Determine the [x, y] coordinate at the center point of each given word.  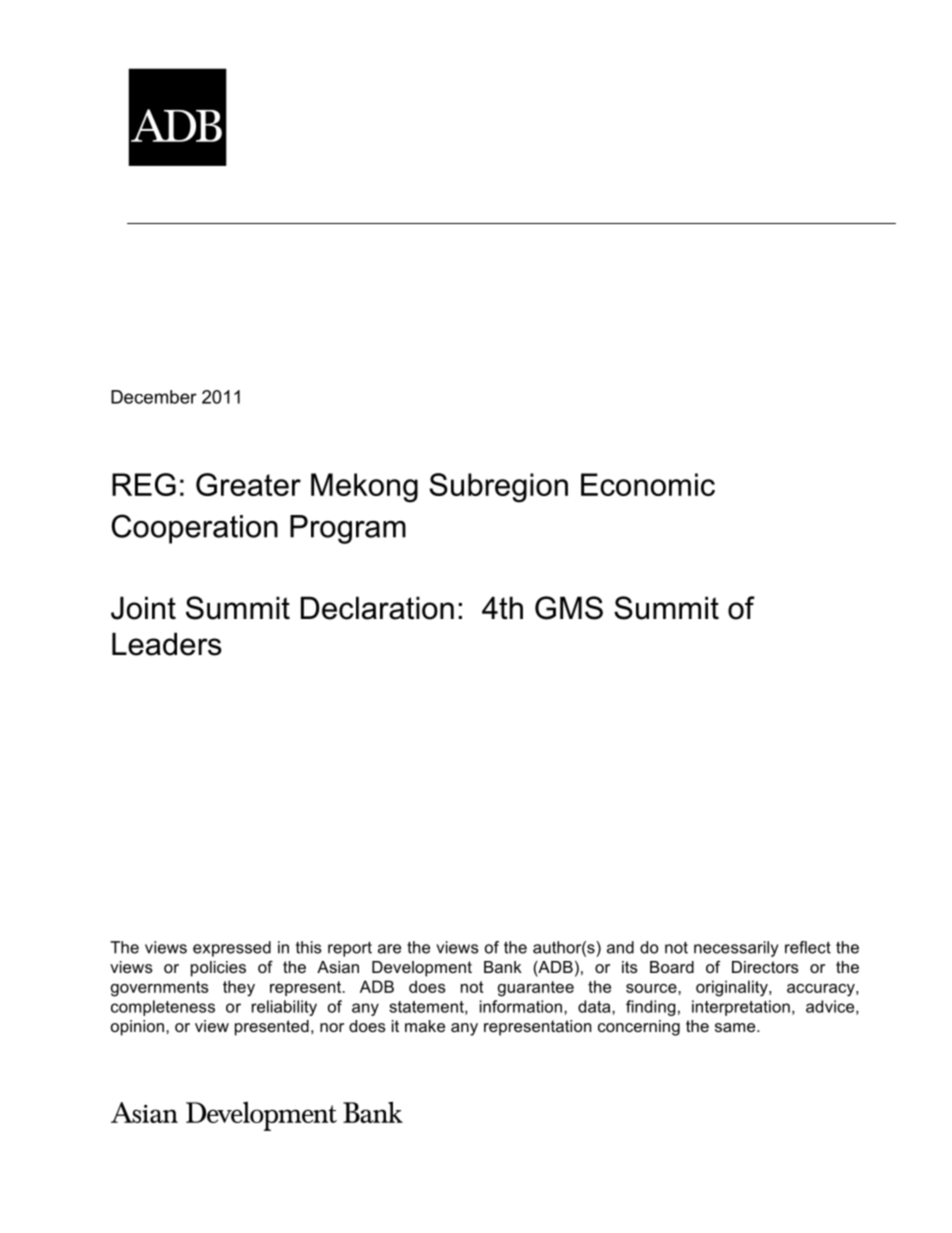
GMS [569, 608]
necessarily [736, 949]
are [389, 949]
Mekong [364, 488]
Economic [648, 484]
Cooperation [195, 529]
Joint [143, 608]
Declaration [377, 608]
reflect [808, 947]
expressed [232, 949]
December [154, 397]
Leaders [167, 644]
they [239, 988]
